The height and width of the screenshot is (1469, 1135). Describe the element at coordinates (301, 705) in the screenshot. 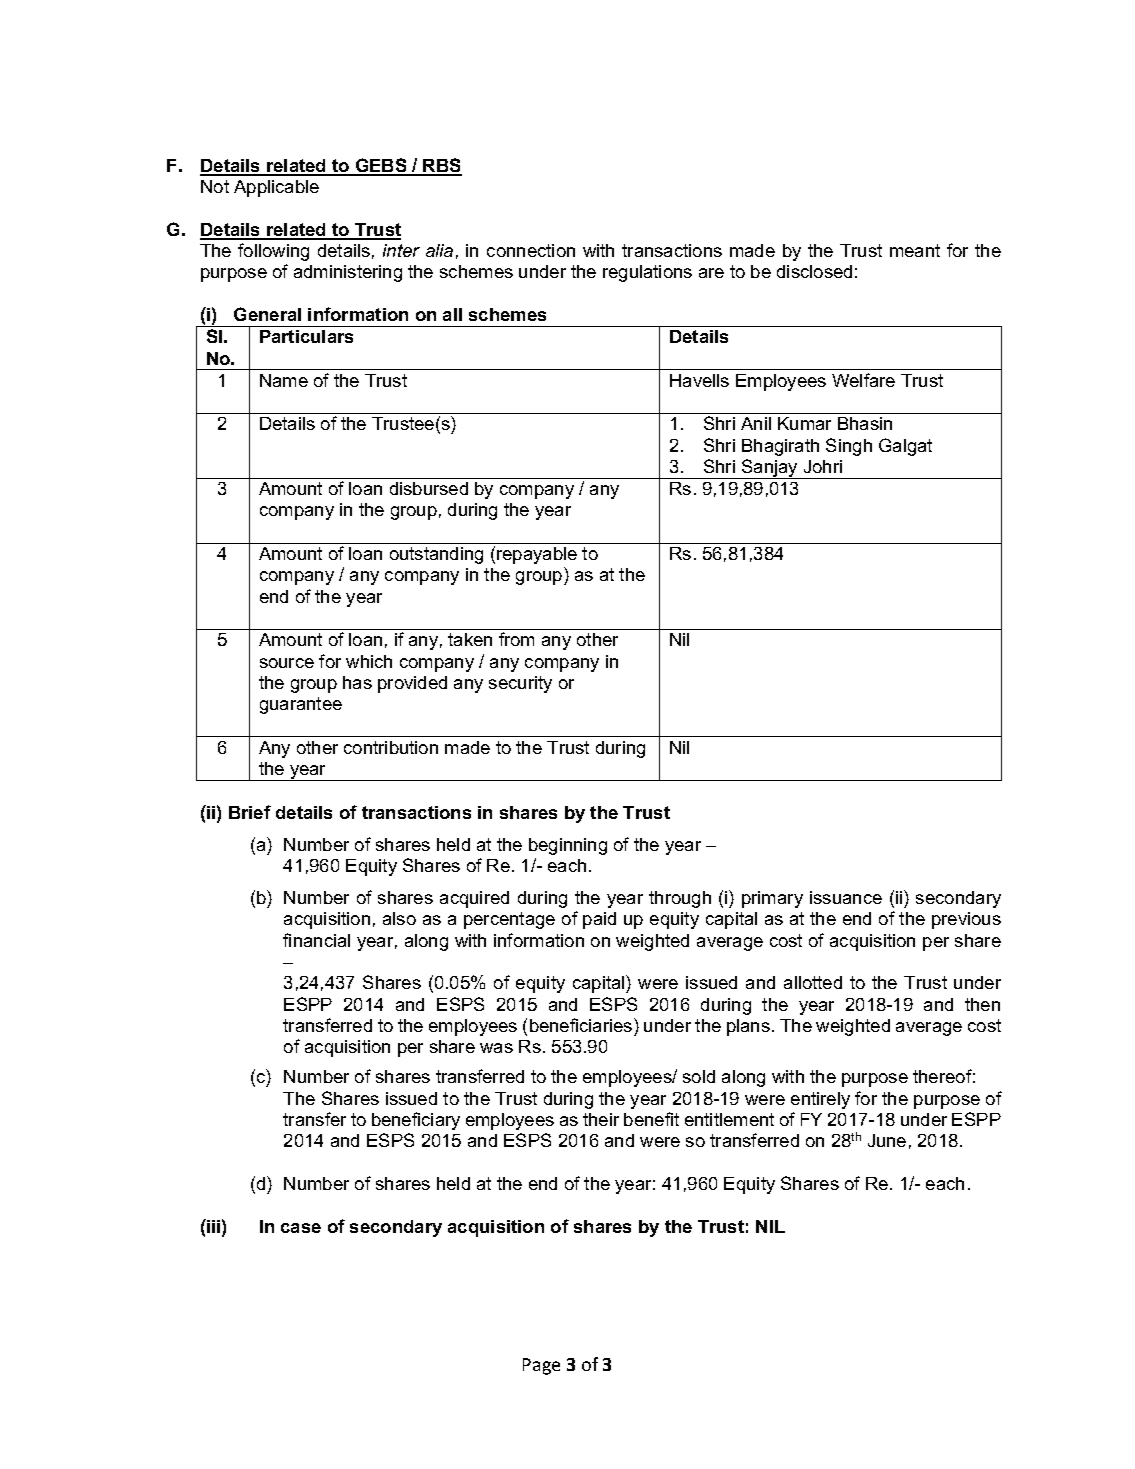

I see `guarantee` at that location.
